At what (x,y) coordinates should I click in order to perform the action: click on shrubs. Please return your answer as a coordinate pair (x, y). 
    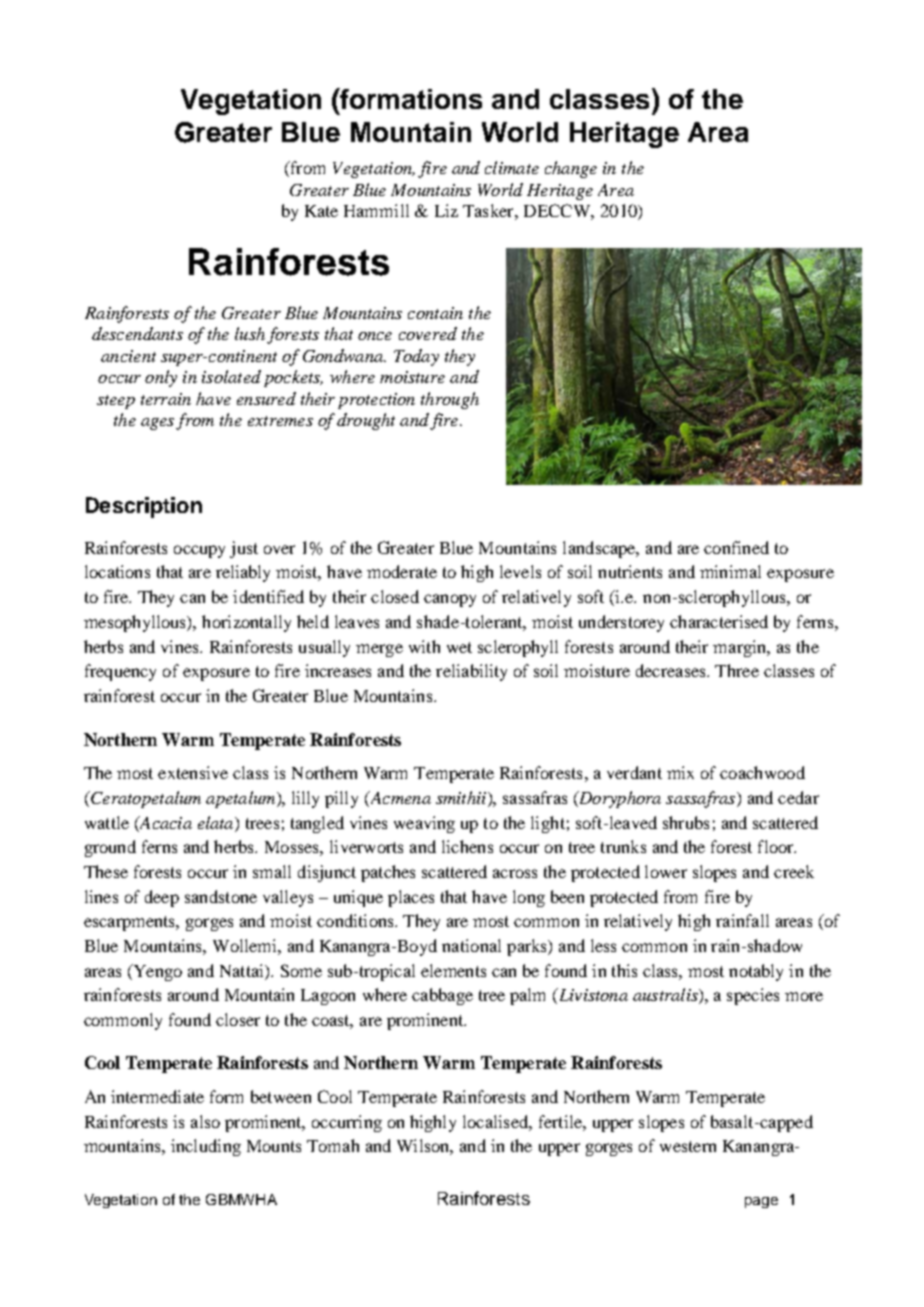
    Looking at the image, I should click on (686, 822).
